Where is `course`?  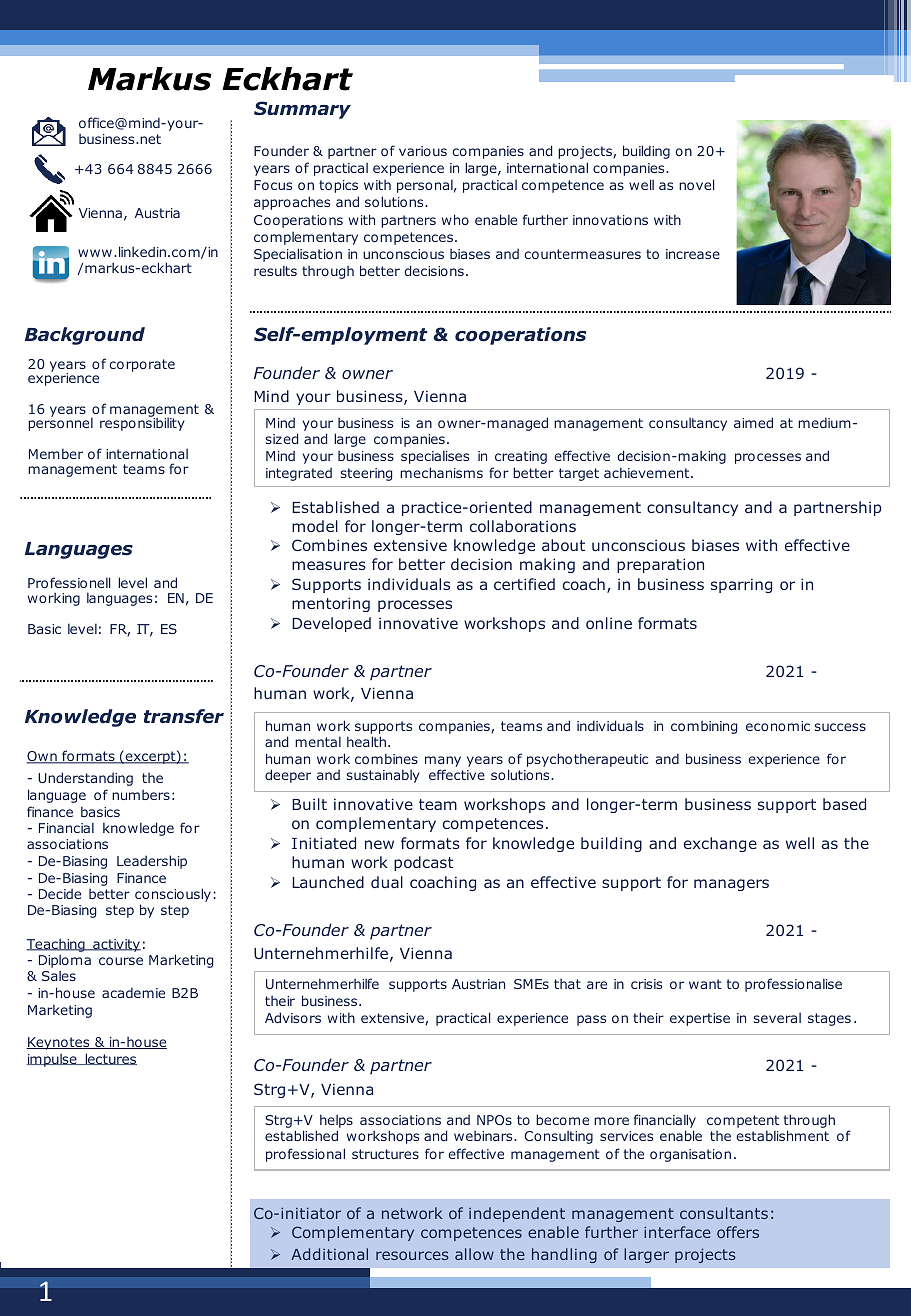
course is located at coordinates (121, 961).
